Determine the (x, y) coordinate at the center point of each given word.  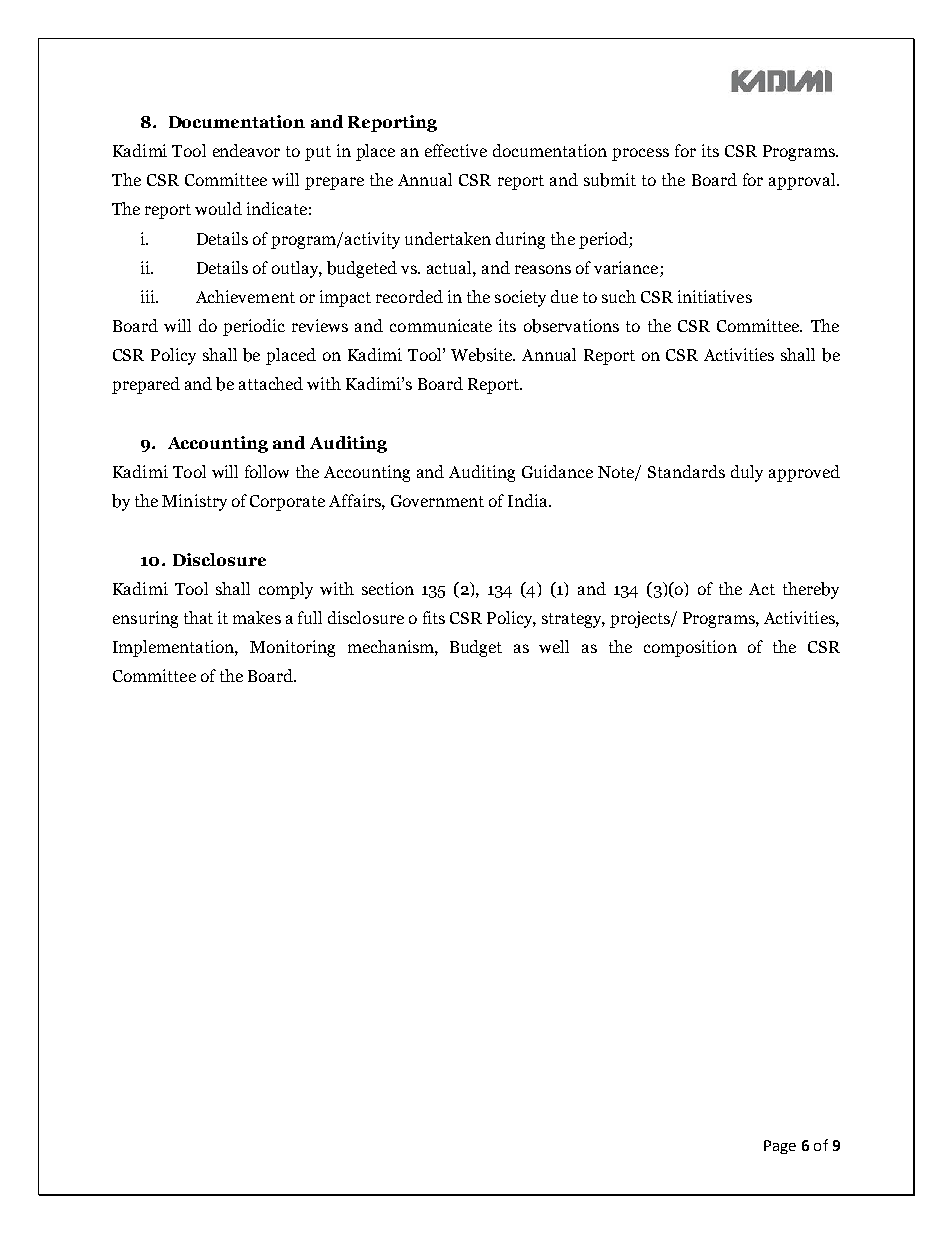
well (554, 646)
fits (434, 617)
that (198, 617)
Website (483, 355)
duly (747, 473)
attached (271, 383)
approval (803, 181)
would (218, 208)
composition (690, 648)
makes (257, 617)
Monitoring (292, 648)
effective (456, 150)
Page (780, 1147)
